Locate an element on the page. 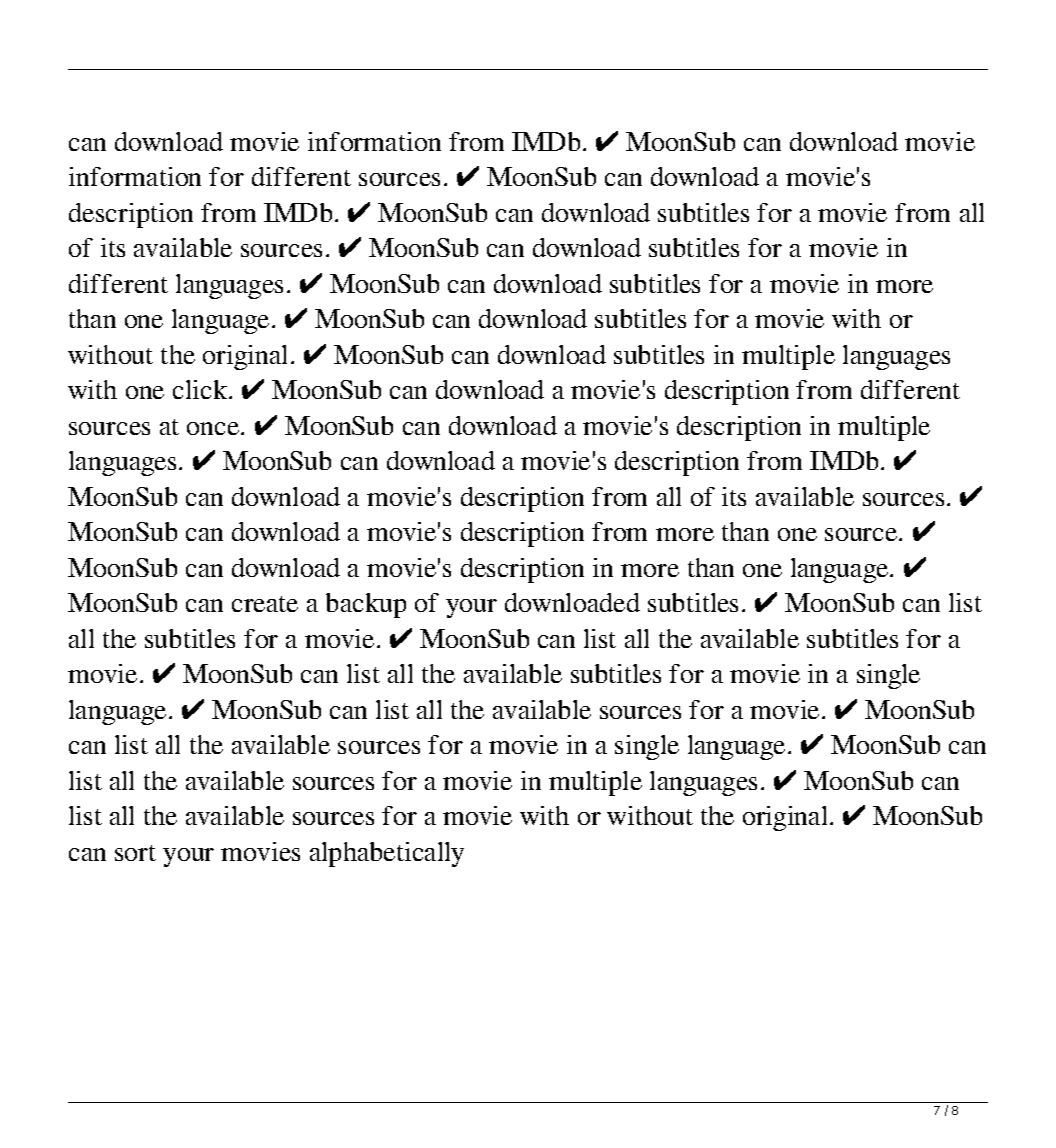  backup is located at coordinates (366, 605).
